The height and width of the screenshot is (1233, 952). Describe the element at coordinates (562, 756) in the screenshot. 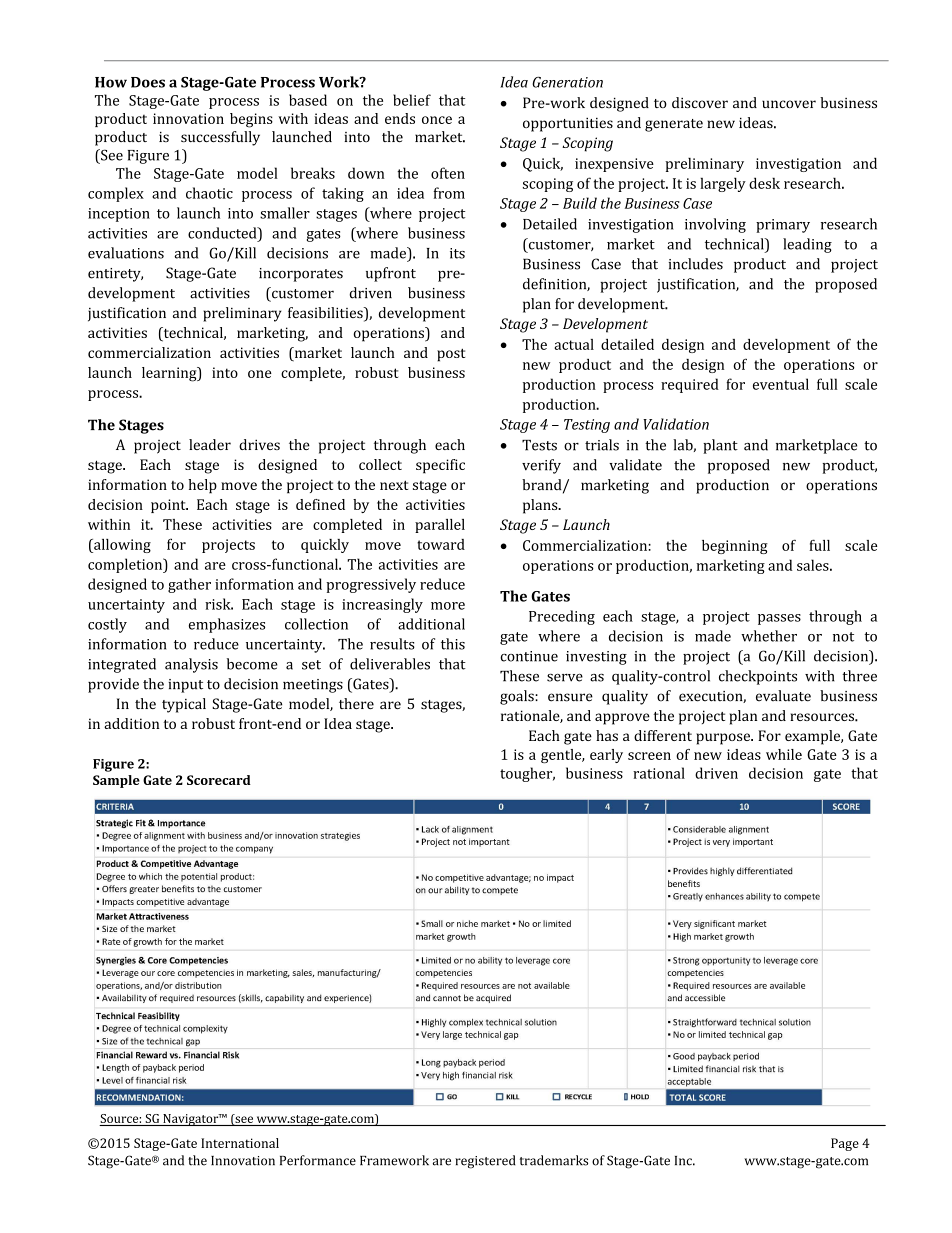

I see `gentle` at that location.
